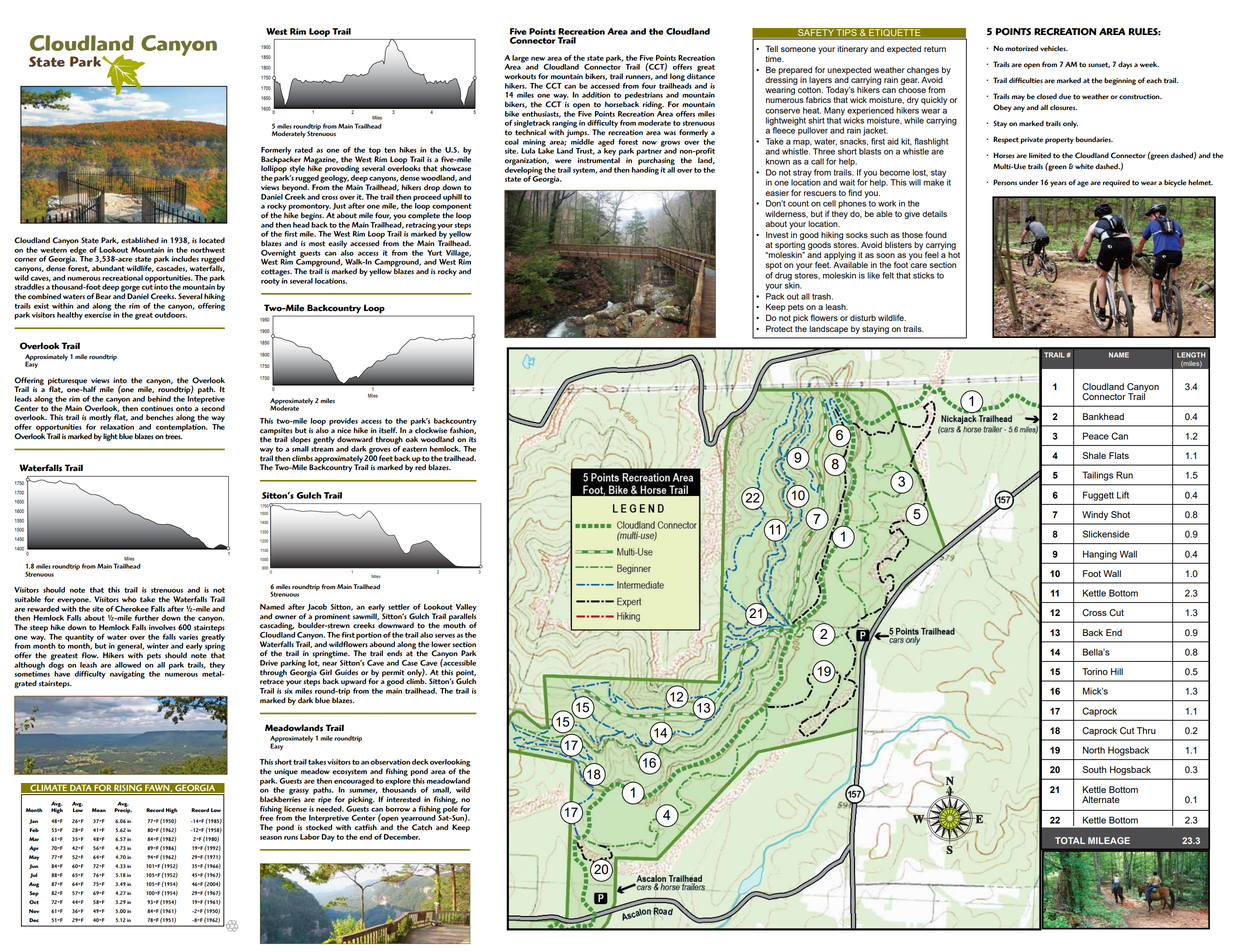 Image resolution: width=1233 pixels, height=952 pixels. Describe the element at coordinates (390, 150) in the screenshot. I see `ten` at that location.
